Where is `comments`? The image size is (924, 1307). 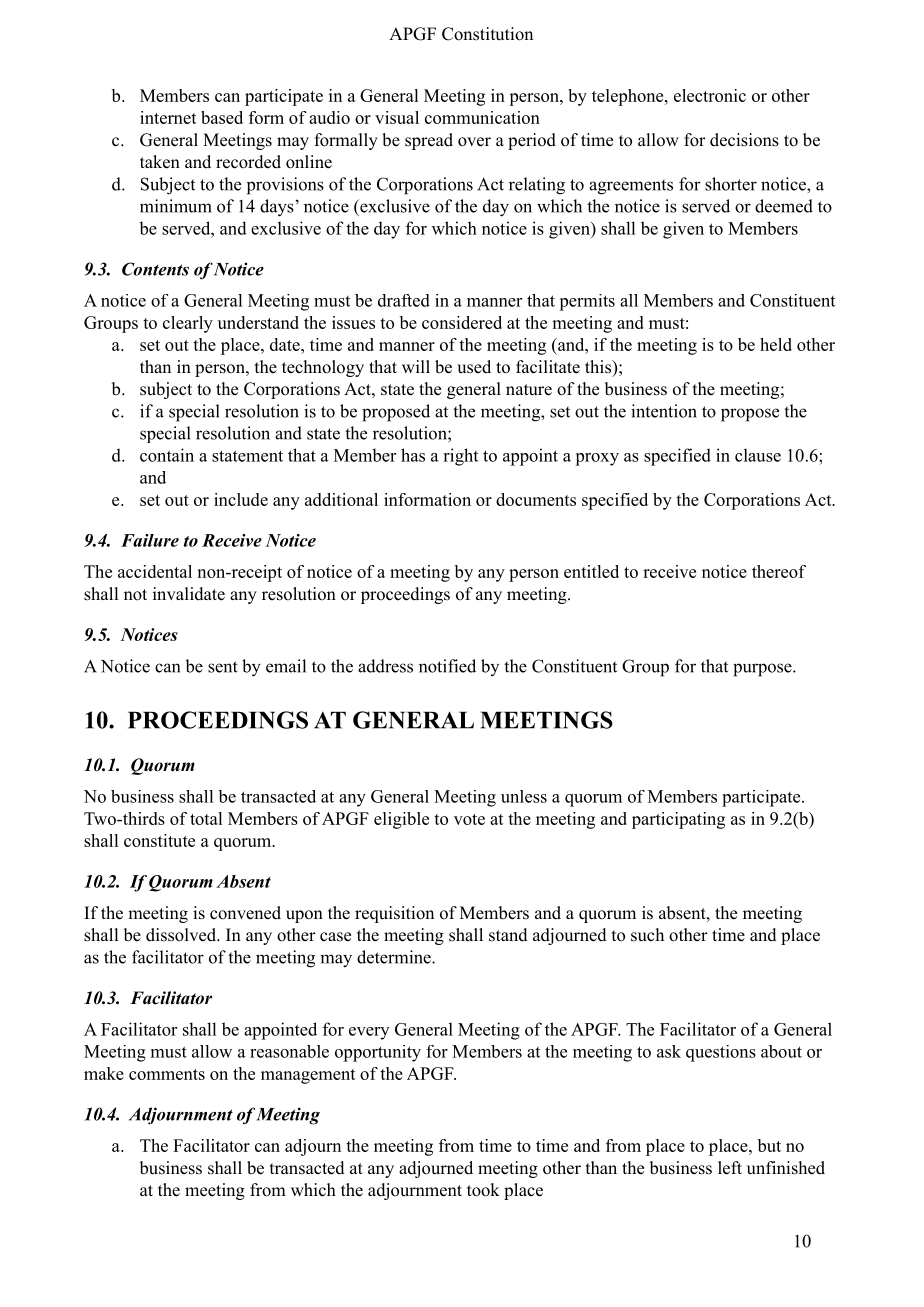 comments is located at coordinates (167, 1074).
